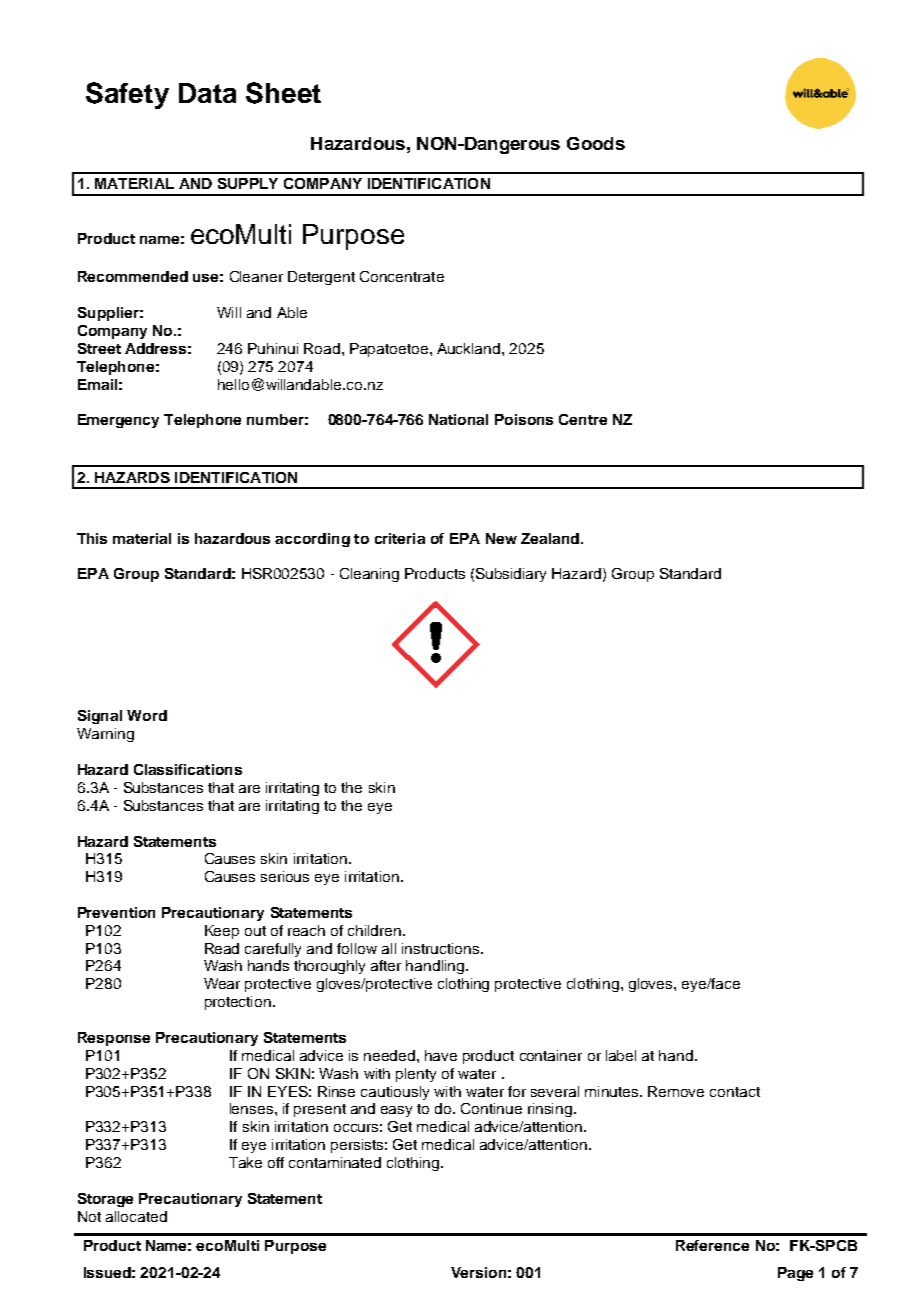 This screenshot has height=1308, width=924. Describe the element at coordinates (511, 575) in the screenshot. I see `Subsidiary` at that location.
